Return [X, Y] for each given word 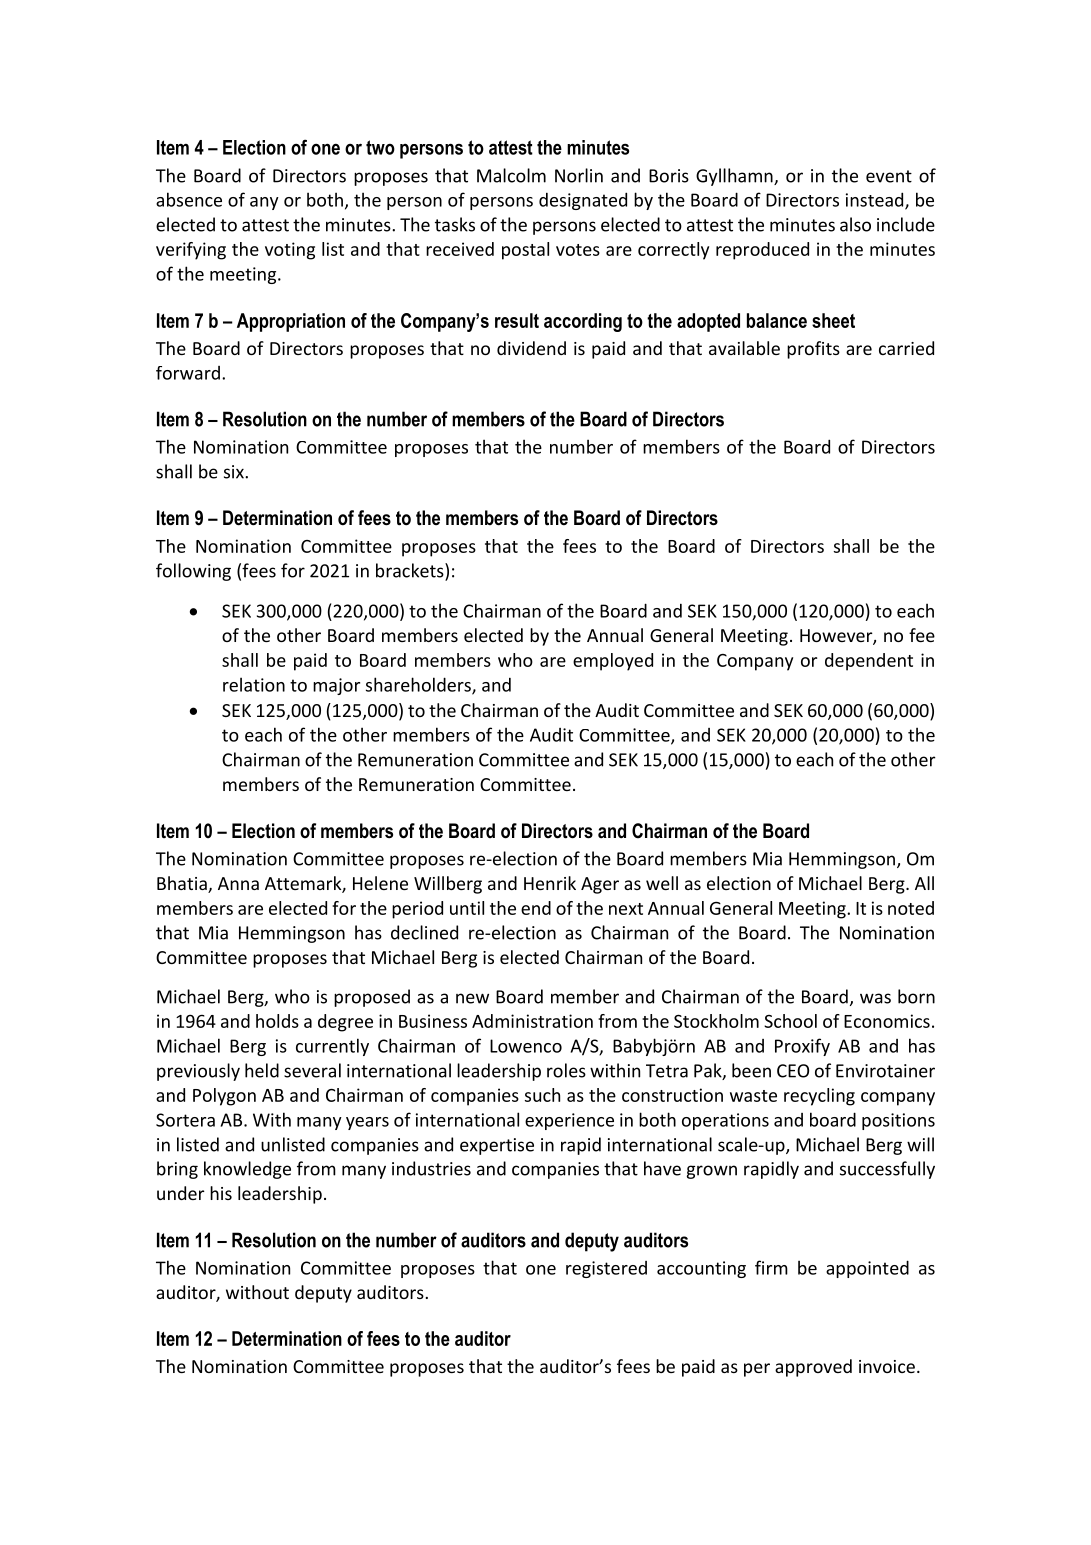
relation [254, 684]
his [221, 1193]
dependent [869, 662]
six [235, 472]
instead [876, 200]
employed [613, 662]
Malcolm [511, 175]
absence [189, 199]
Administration [532, 1021]
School [790, 1021]
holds [277, 1021]
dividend [531, 348]
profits [813, 350]
